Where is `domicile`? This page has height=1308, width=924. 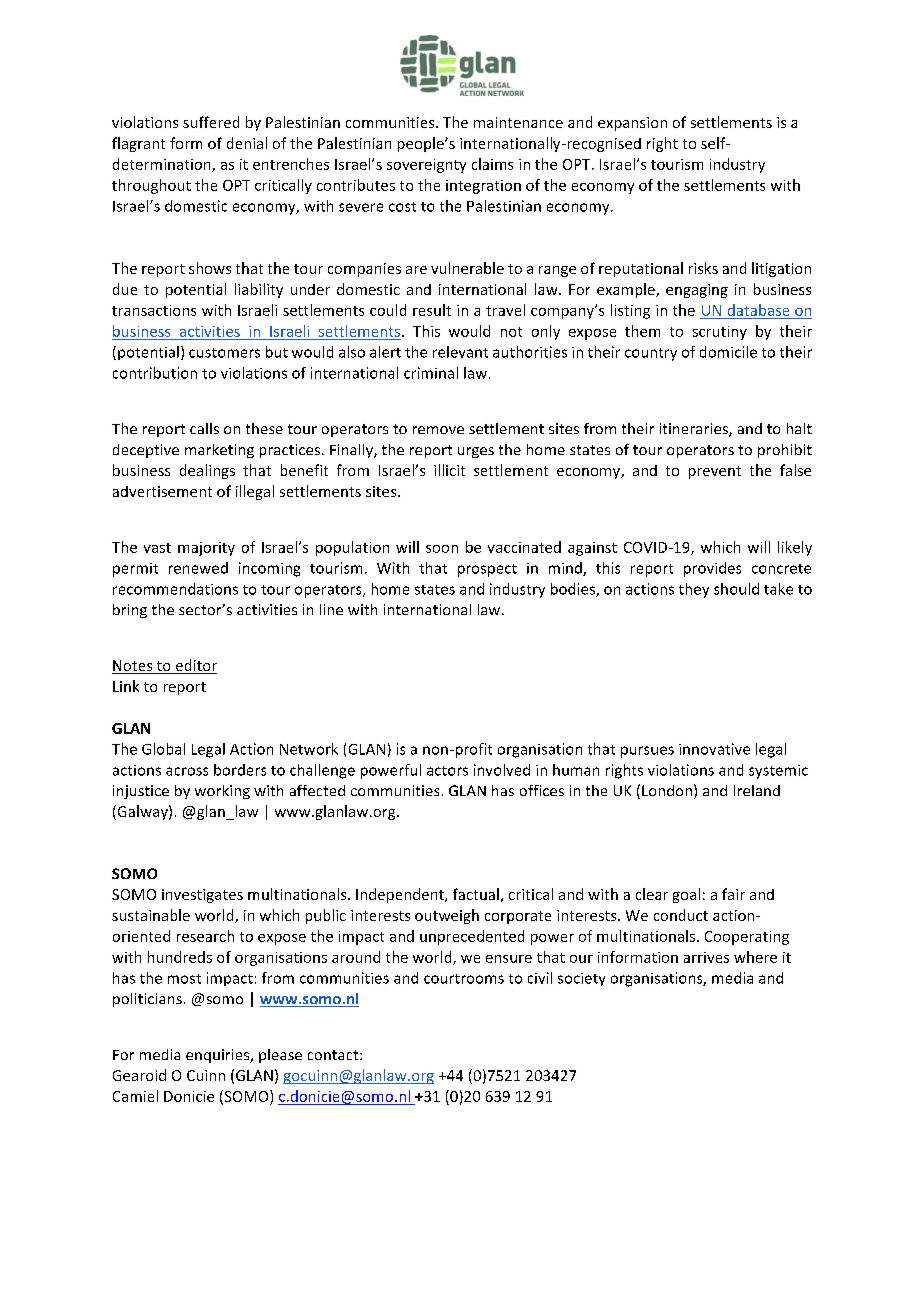
domicile is located at coordinates (728, 352).
